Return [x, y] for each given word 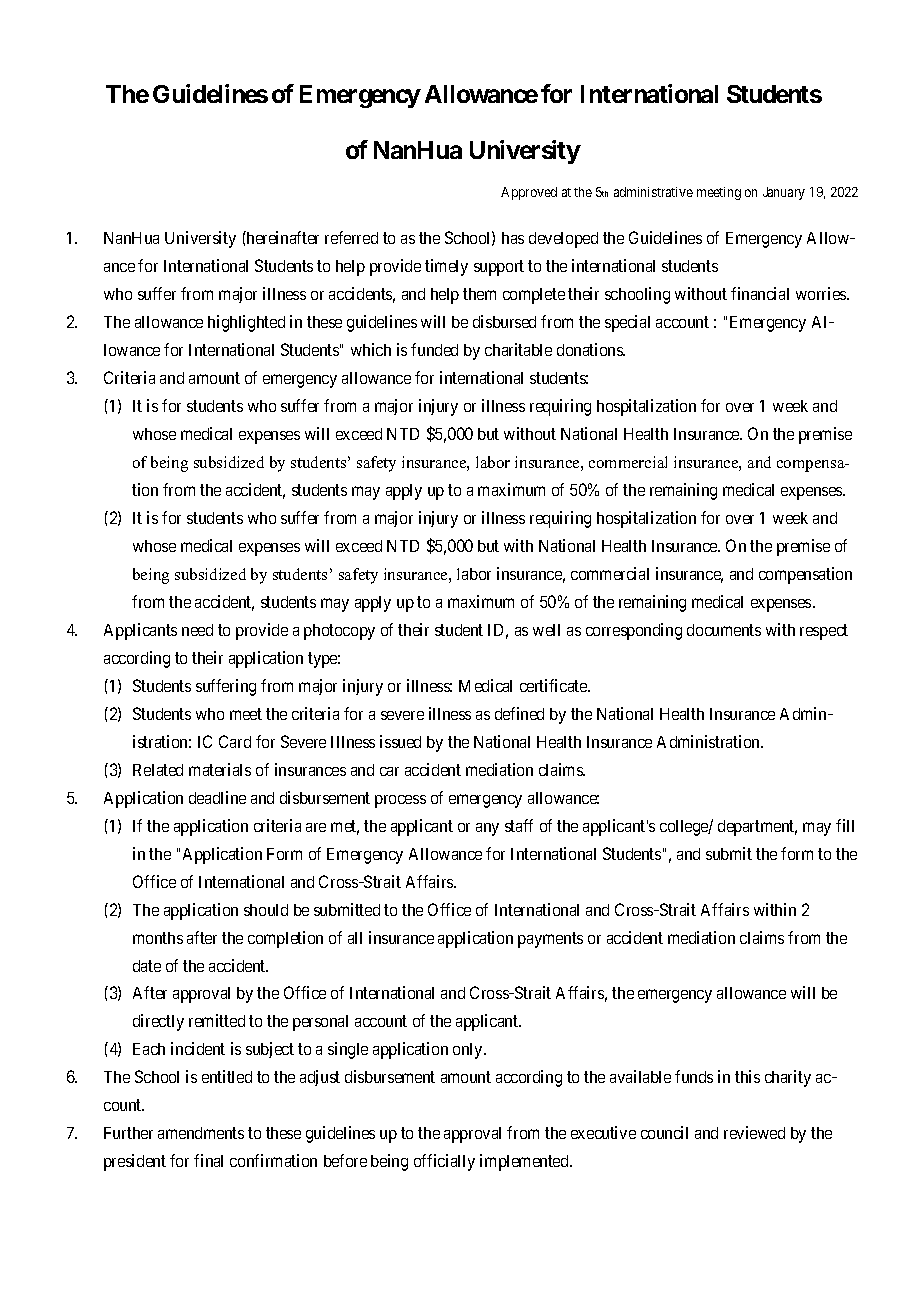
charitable [518, 349]
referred [351, 237]
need [197, 630]
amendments [201, 1133]
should [266, 910]
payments [550, 940]
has [513, 238]
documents [724, 630]
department [757, 828]
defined [519, 713]
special [627, 323]
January [784, 193]
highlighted [246, 323]
